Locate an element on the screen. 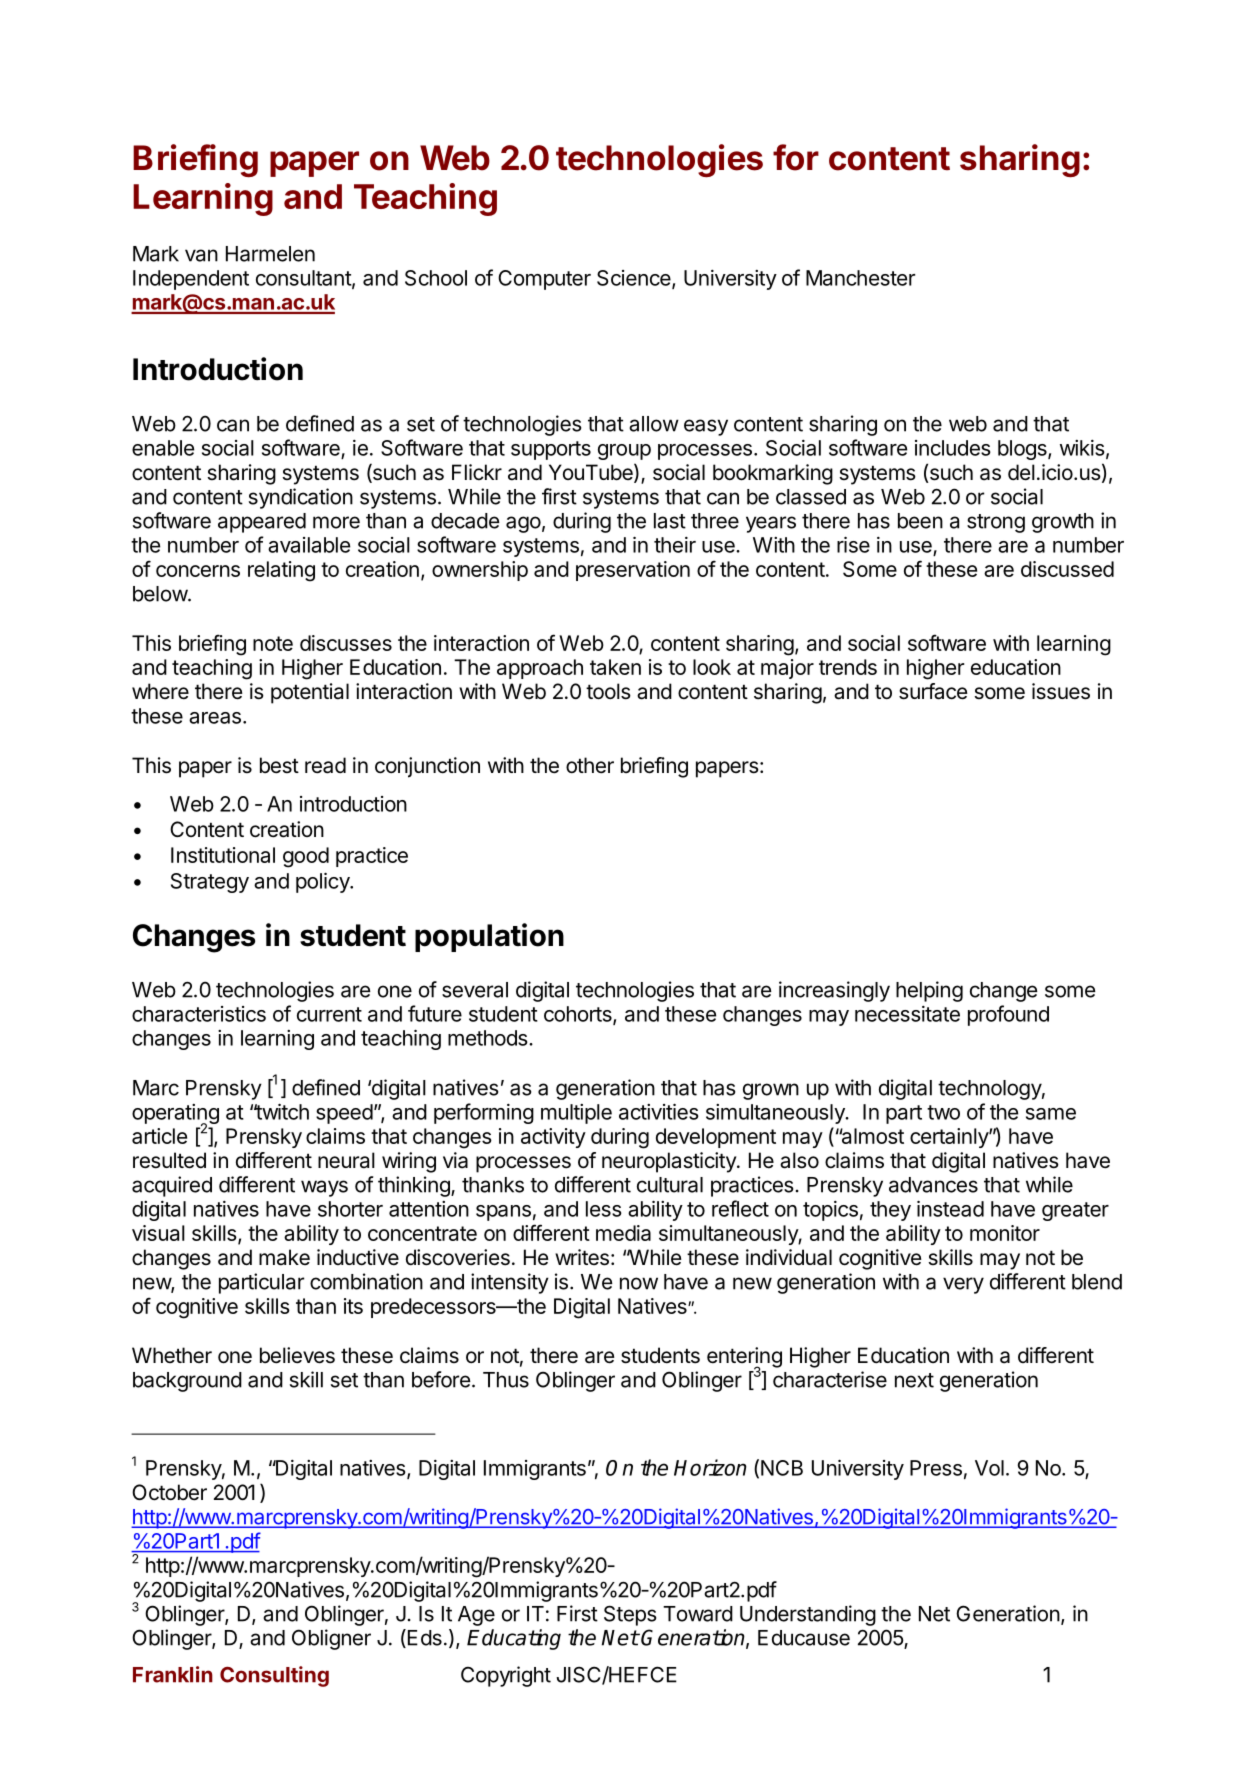  surface is located at coordinates (933, 691).
